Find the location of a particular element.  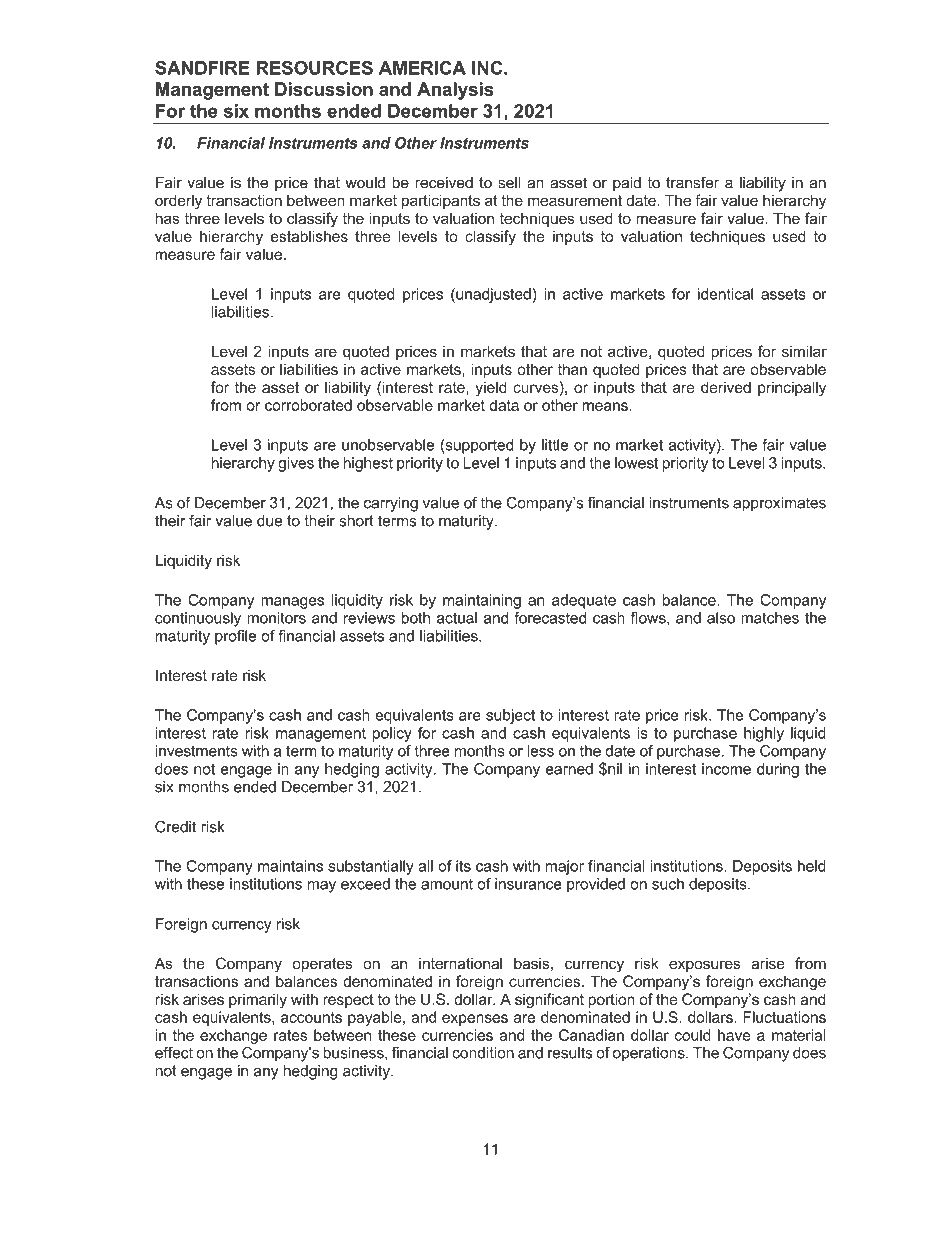

gives is located at coordinates (296, 464).
